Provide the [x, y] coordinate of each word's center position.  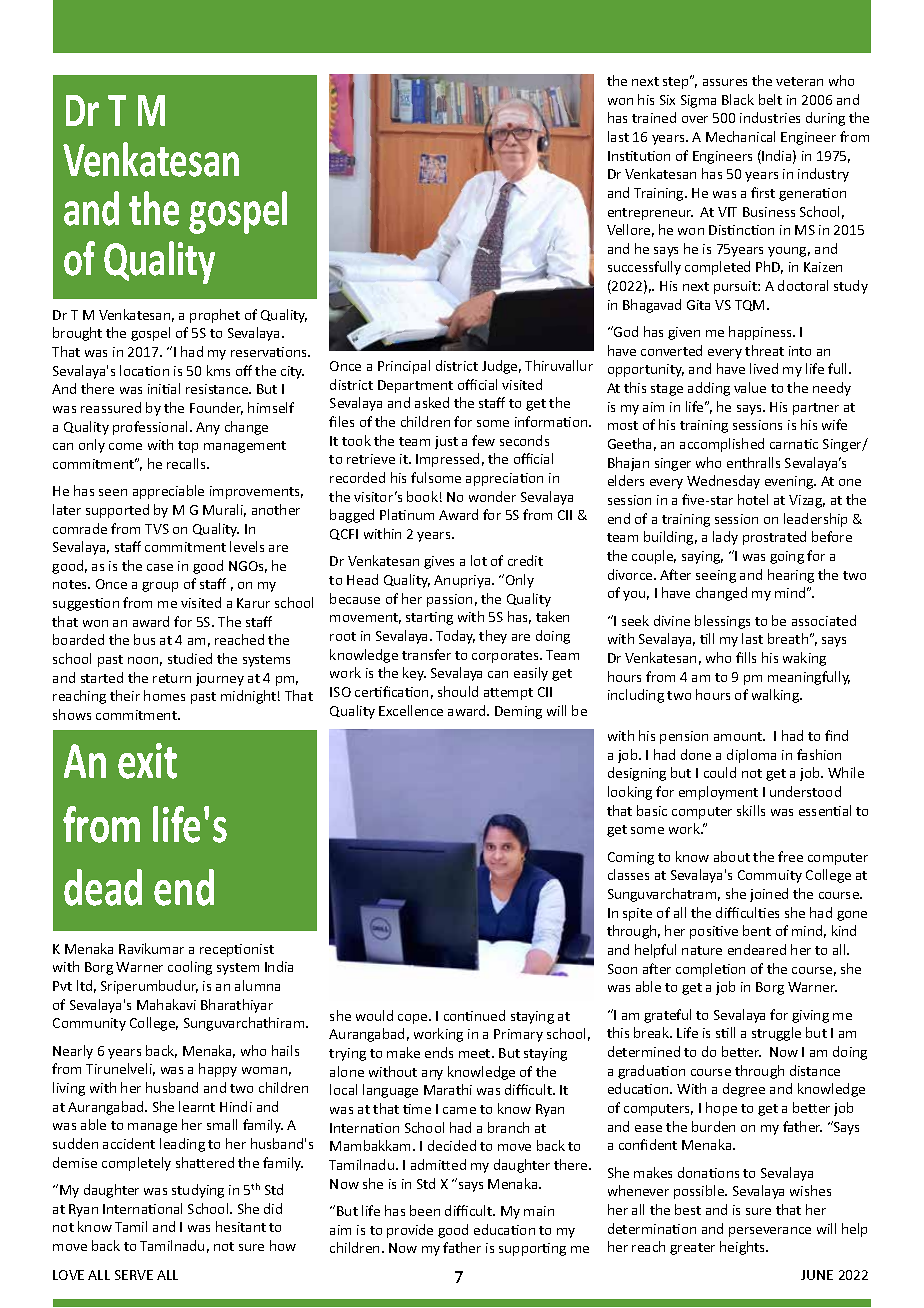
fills [746, 657]
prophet [215, 316]
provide [410, 1231]
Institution [639, 156]
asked [432, 402]
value [750, 387]
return [172, 678]
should [458, 691]
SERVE [134, 1275]
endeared [757, 949]
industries [770, 117]
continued [474, 1015]
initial [164, 388]
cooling [190, 968]
